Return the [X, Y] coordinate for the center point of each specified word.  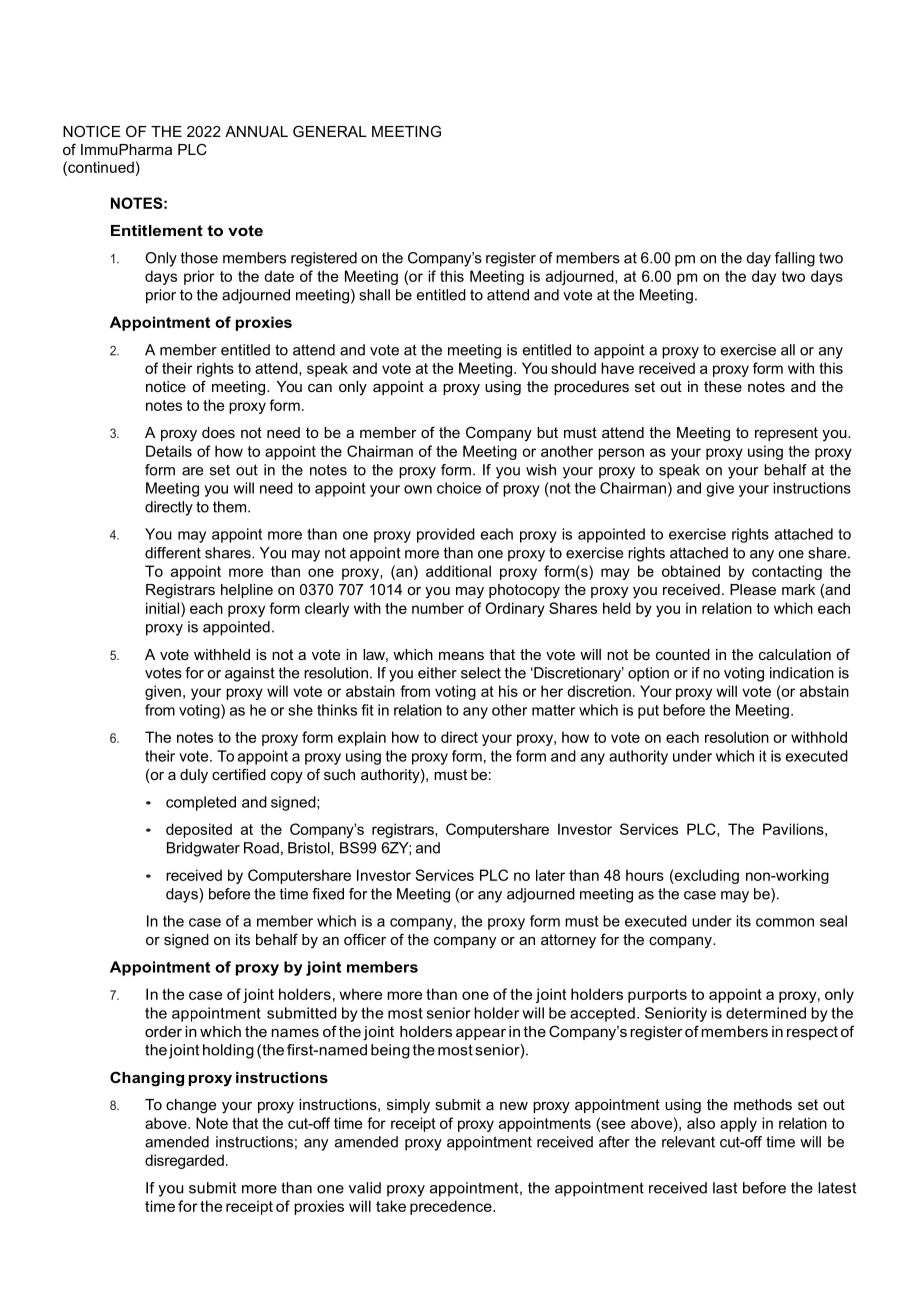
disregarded [184, 1161]
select [481, 673]
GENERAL [330, 131]
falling [795, 259]
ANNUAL [256, 131]
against [250, 674]
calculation [795, 654]
